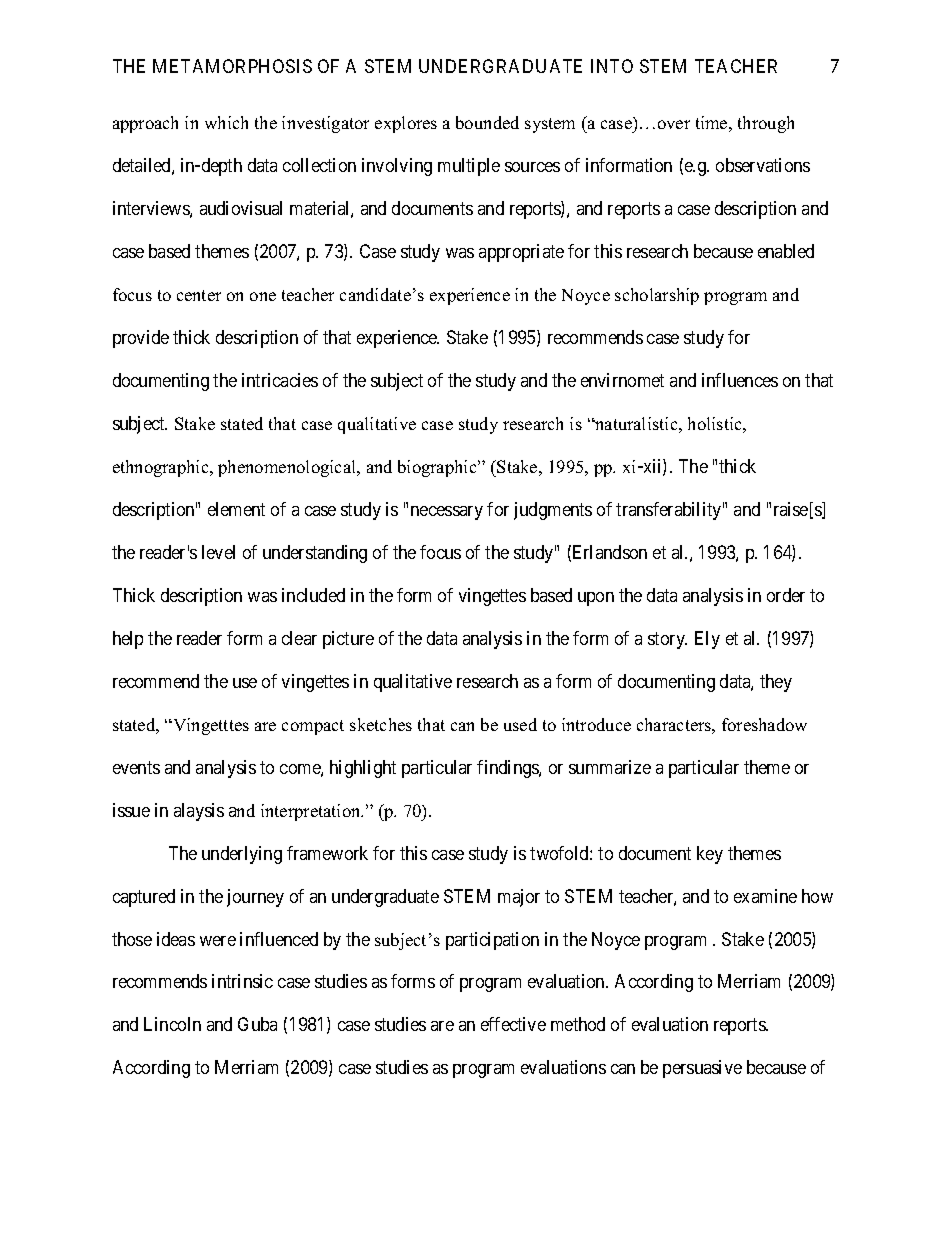  What do you see at coordinates (172, 1024) in the page?
I see `Lincoln` at bounding box center [172, 1024].
